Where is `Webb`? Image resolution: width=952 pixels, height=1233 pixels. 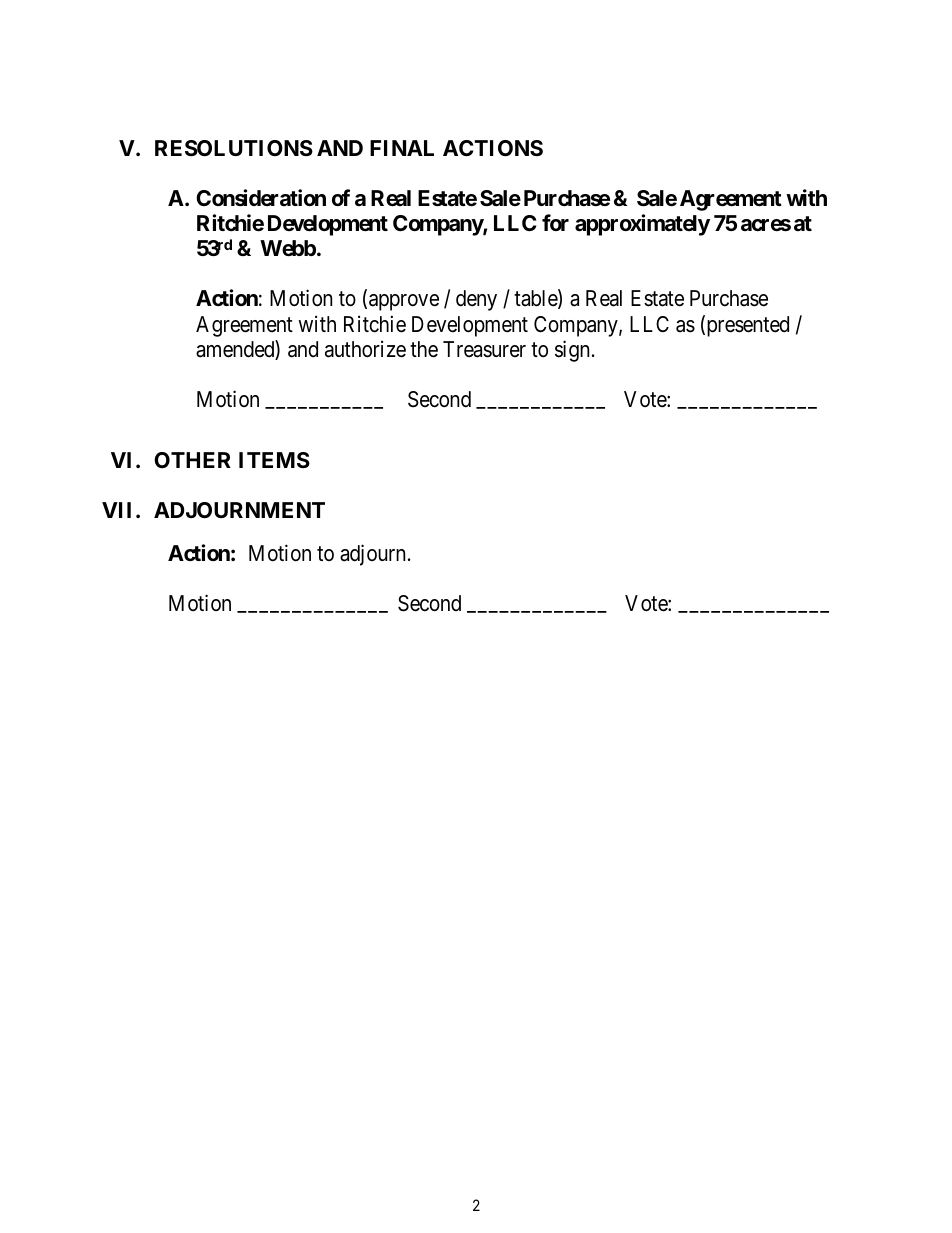 Webb is located at coordinates (288, 248).
